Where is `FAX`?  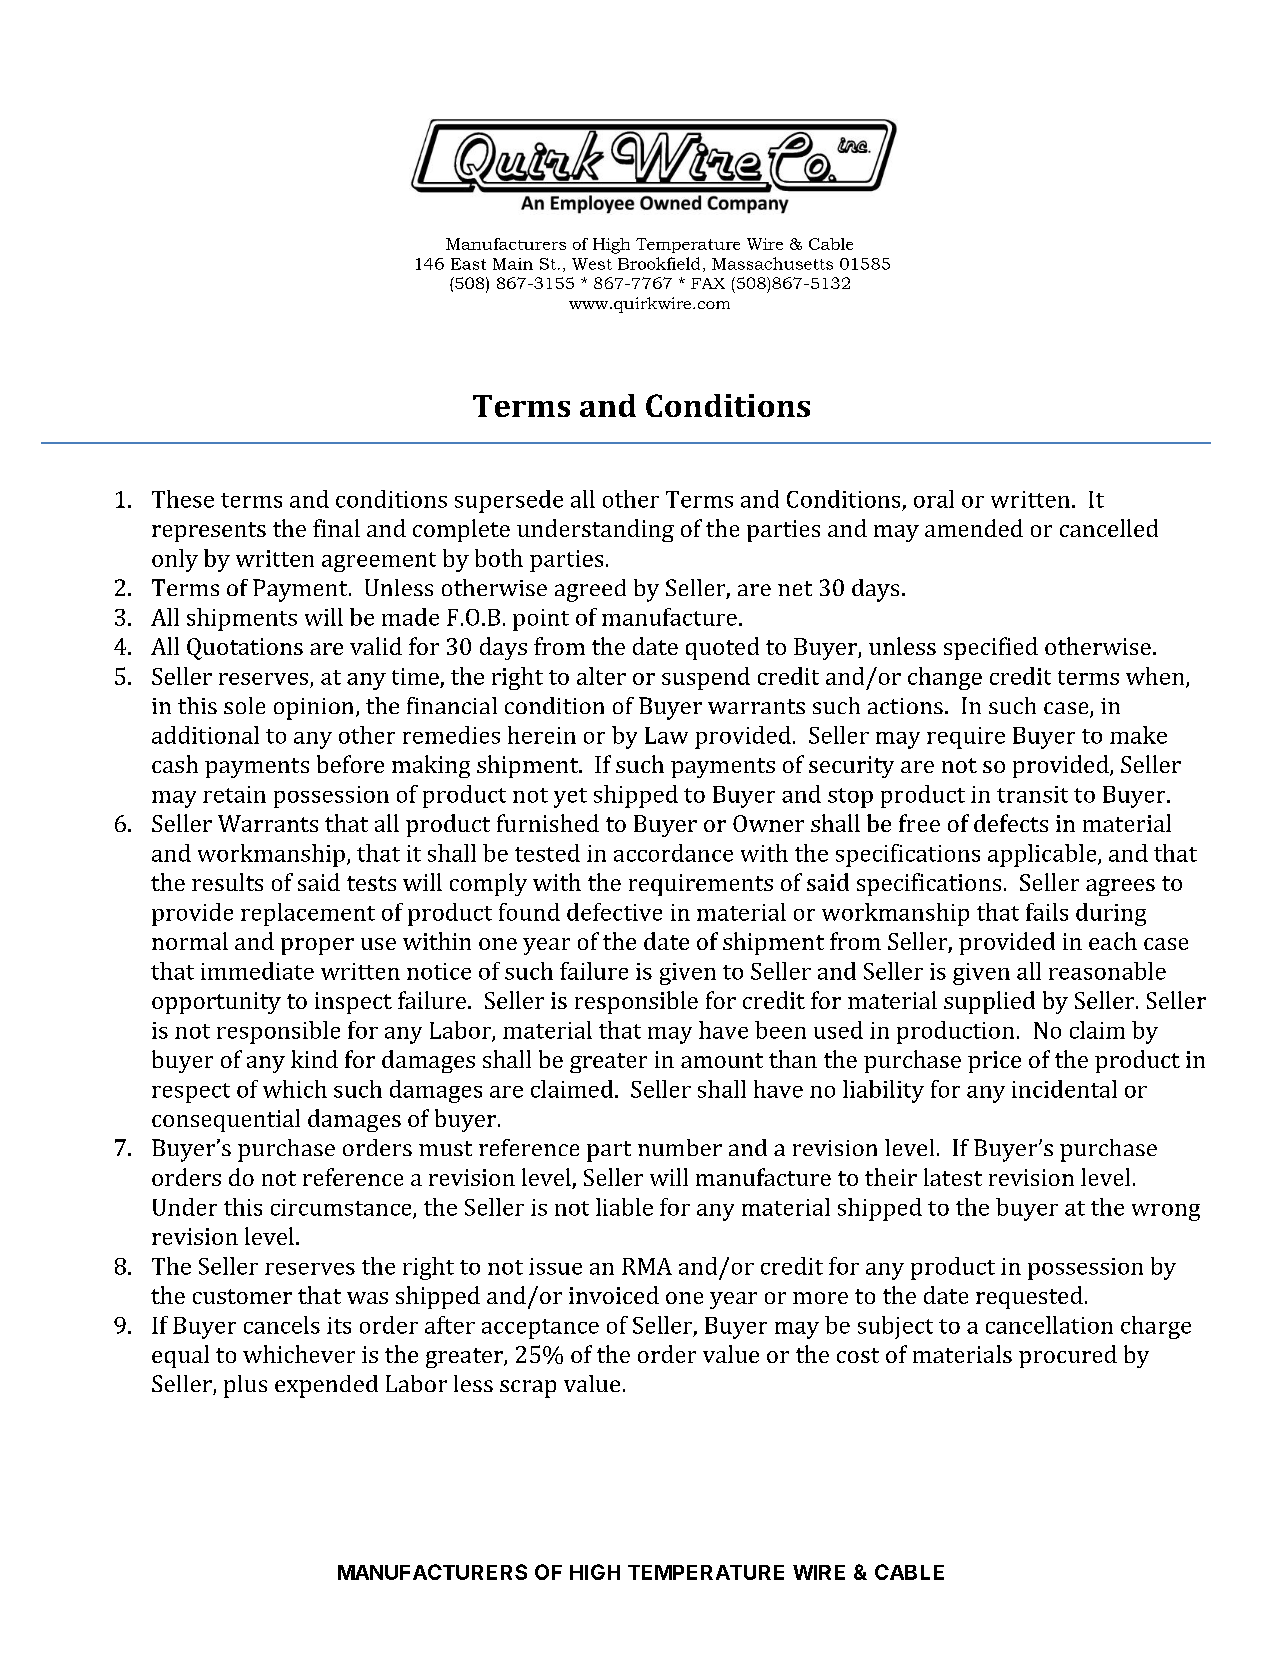 FAX is located at coordinates (708, 283).
